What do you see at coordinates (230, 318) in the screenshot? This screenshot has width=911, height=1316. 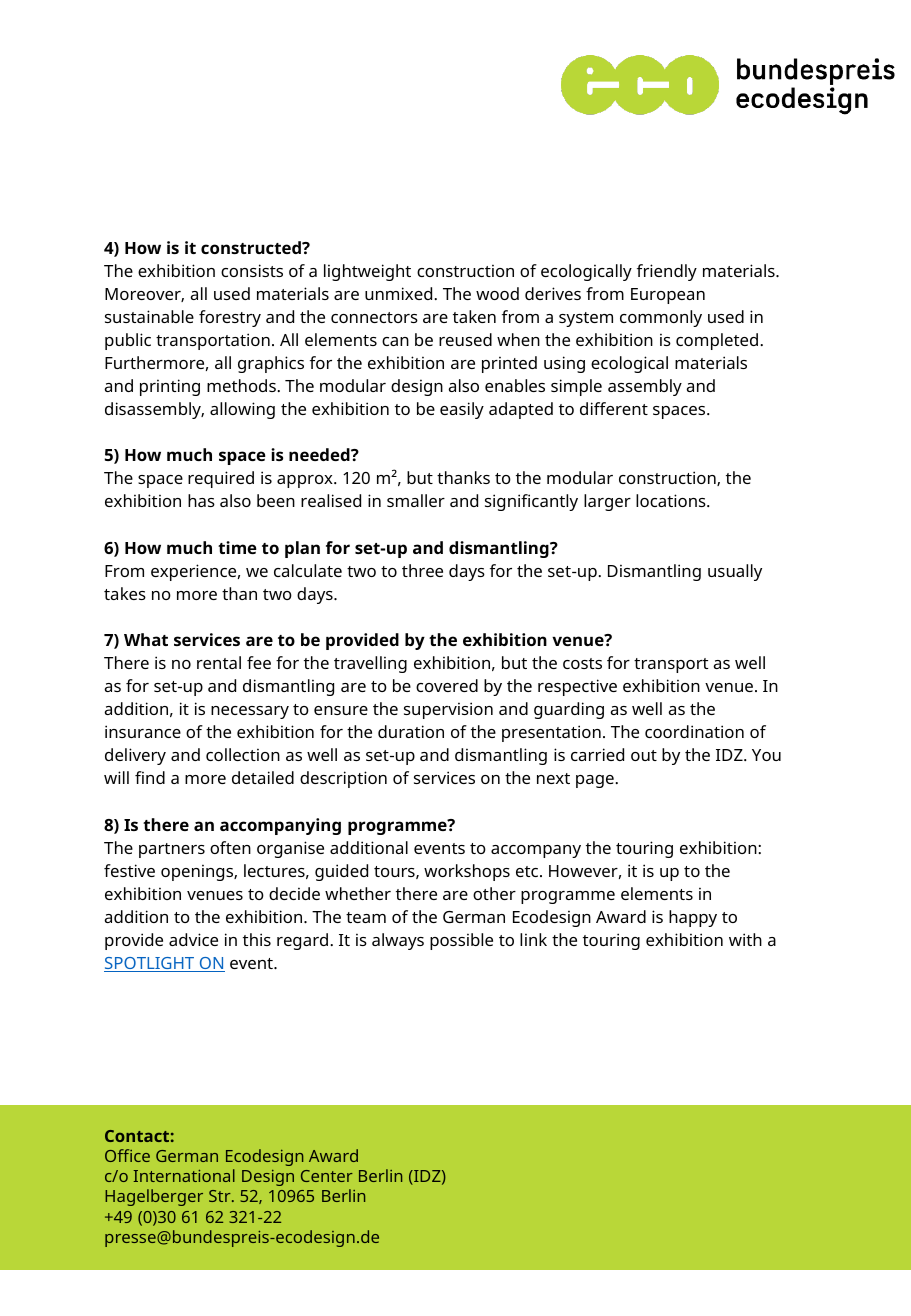 I see `forestry` at bounding box center [230, 318].
